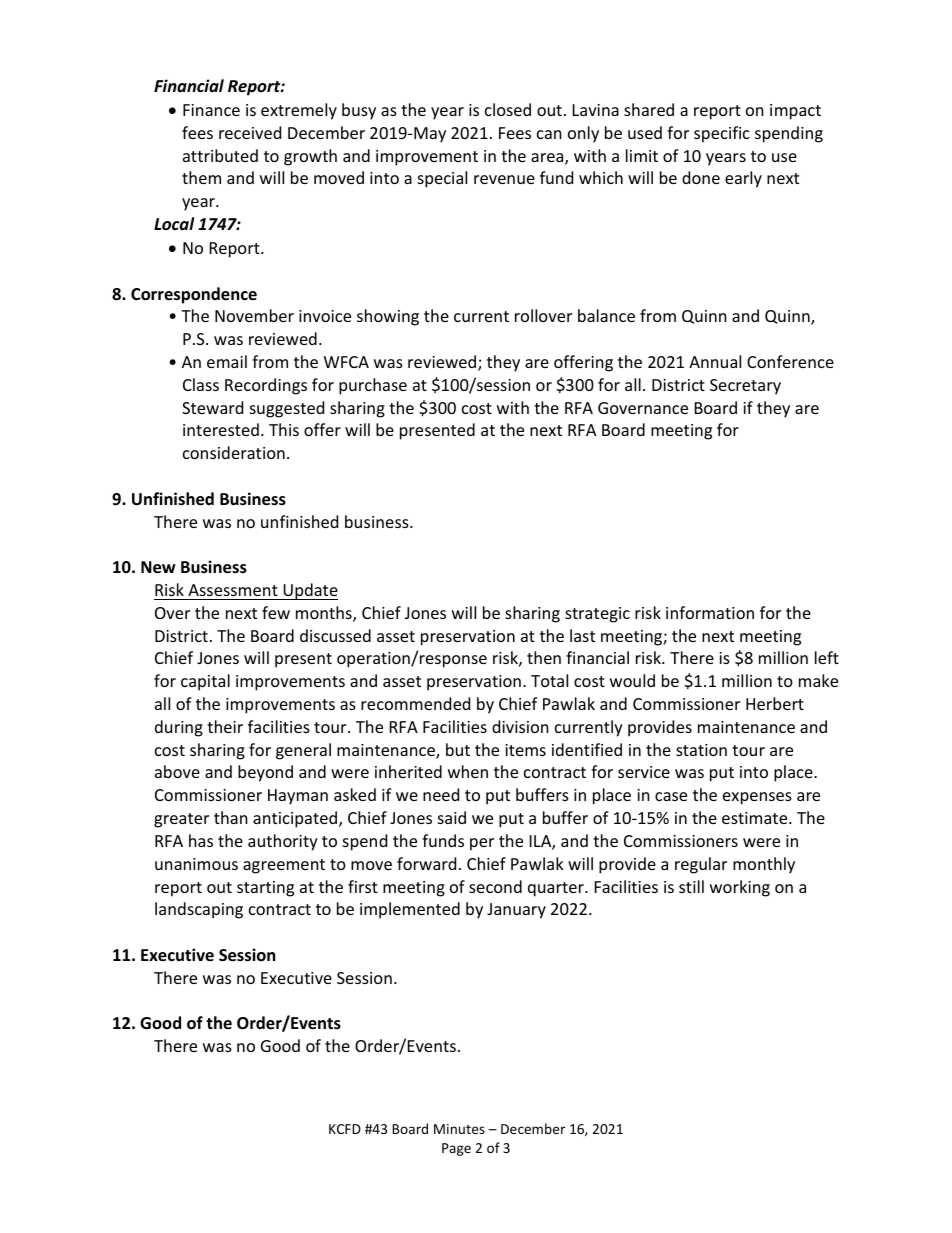 This screenshot has height=1233, width=952. I want to click on few, so click(276, 612).
